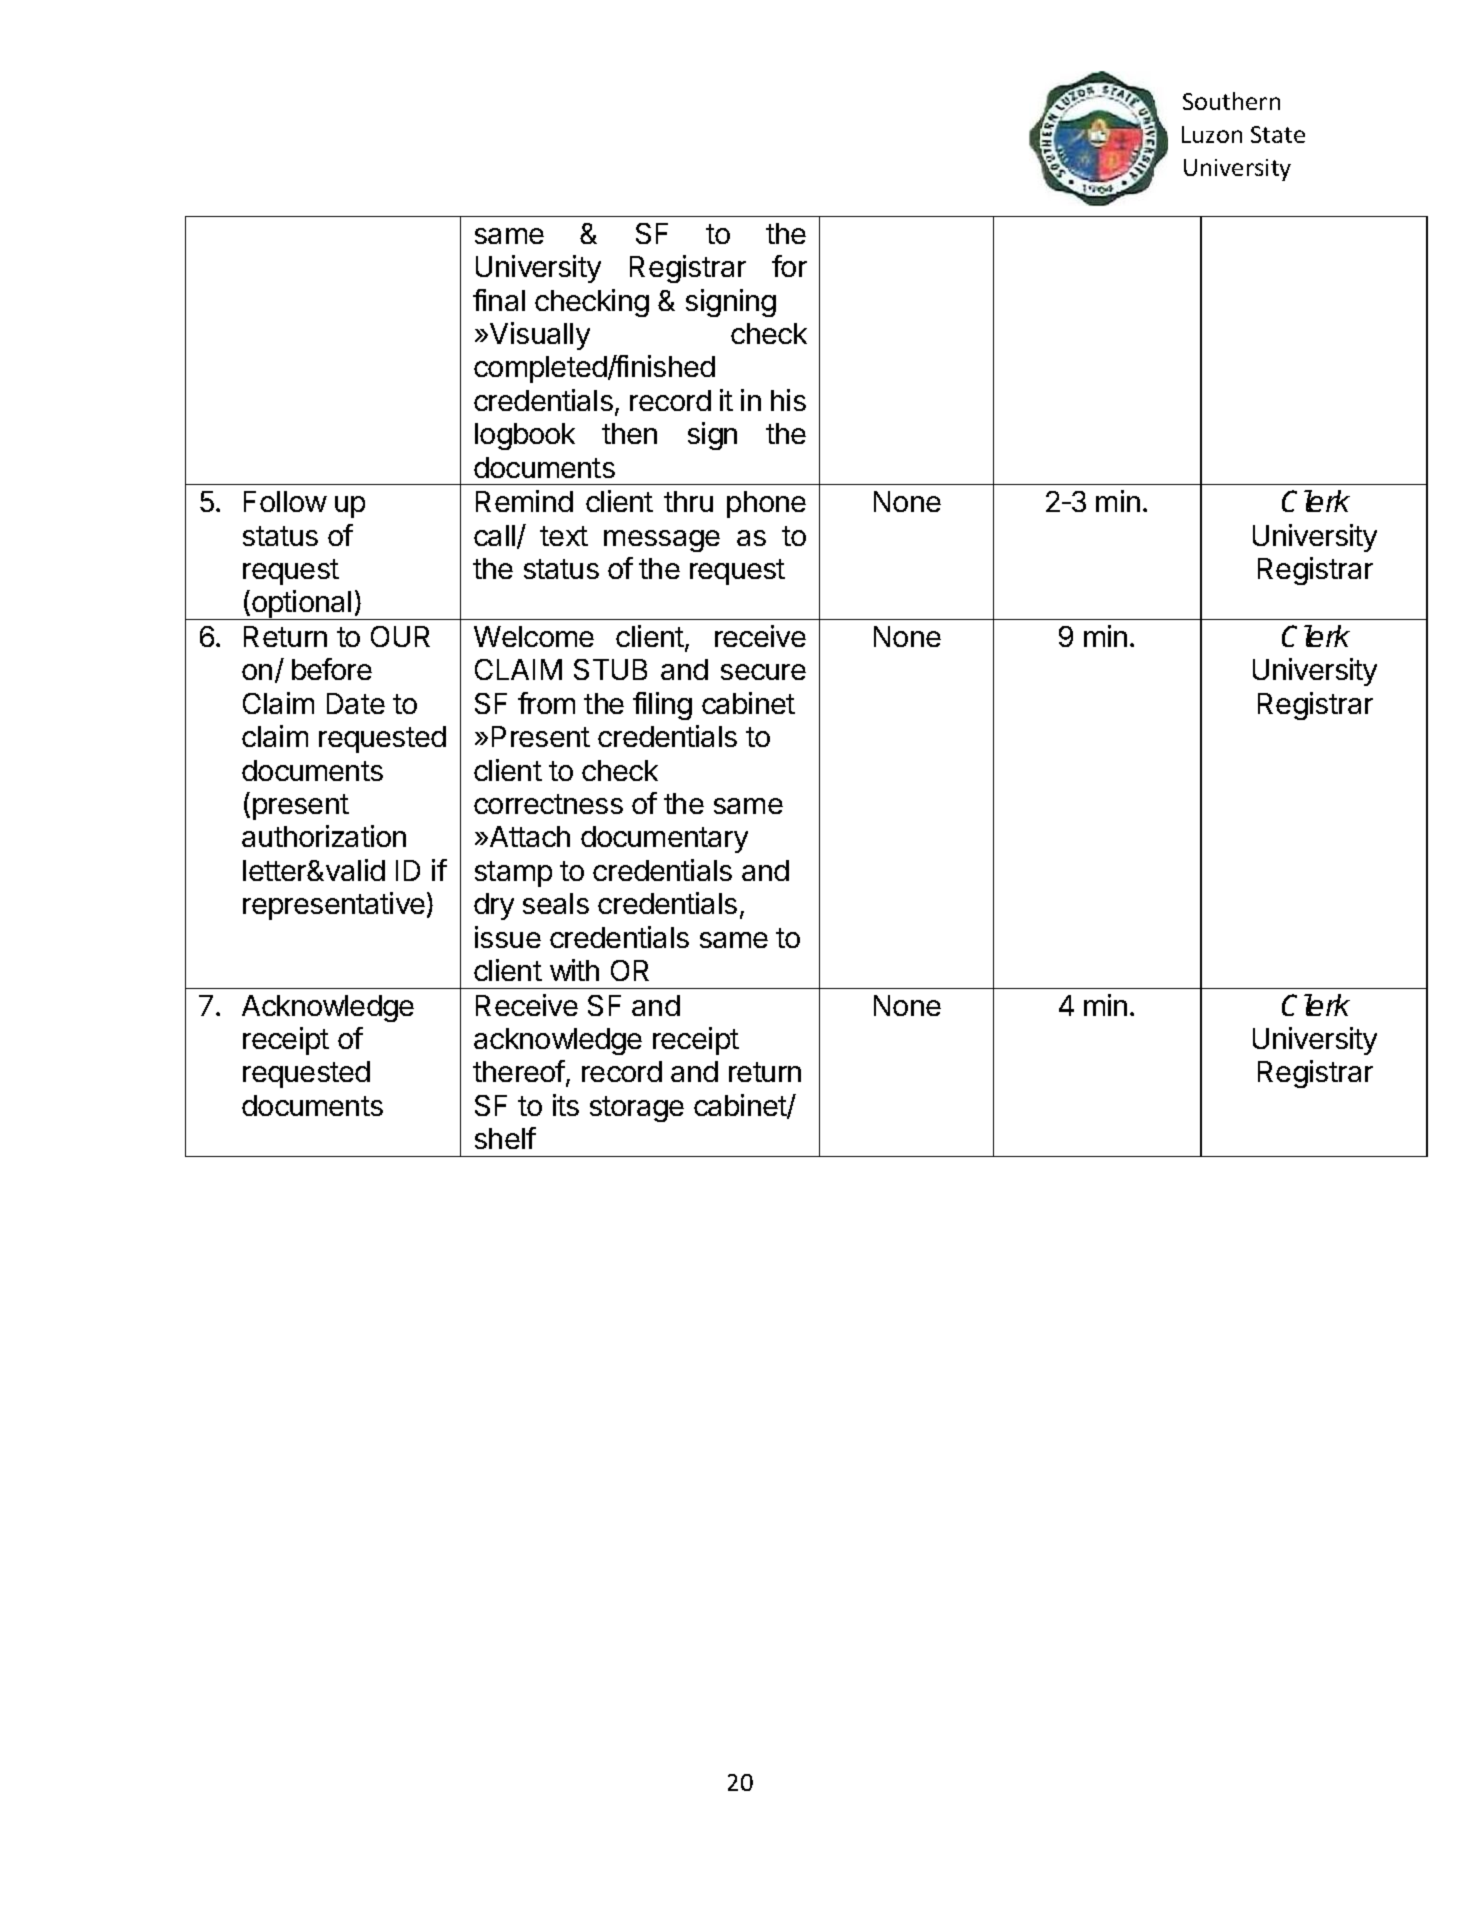 The width and height of the page is (1481, 1917). What do you see at coordinates (400, 636) in the page?
I see `OUR` at bounding box center [400, 636].
